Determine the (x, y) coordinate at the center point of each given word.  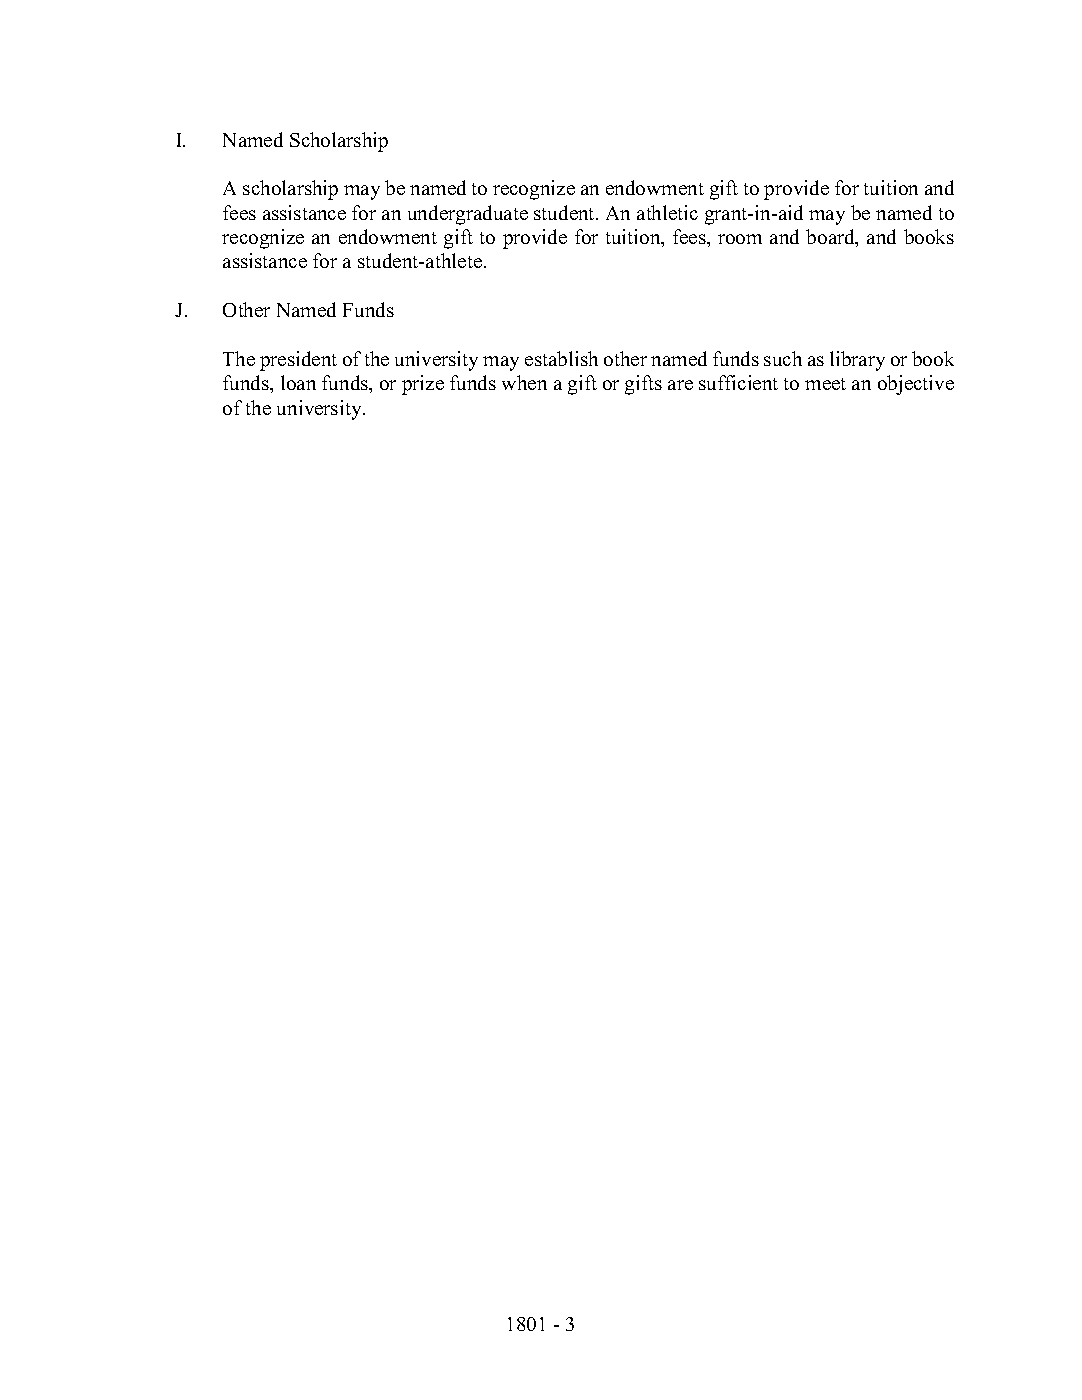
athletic (667, 212)
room (740, 239)
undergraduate (468, 215)
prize (423, 385)
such (783, 358)
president (298, 361)
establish (561, 358)
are (680, 385)
